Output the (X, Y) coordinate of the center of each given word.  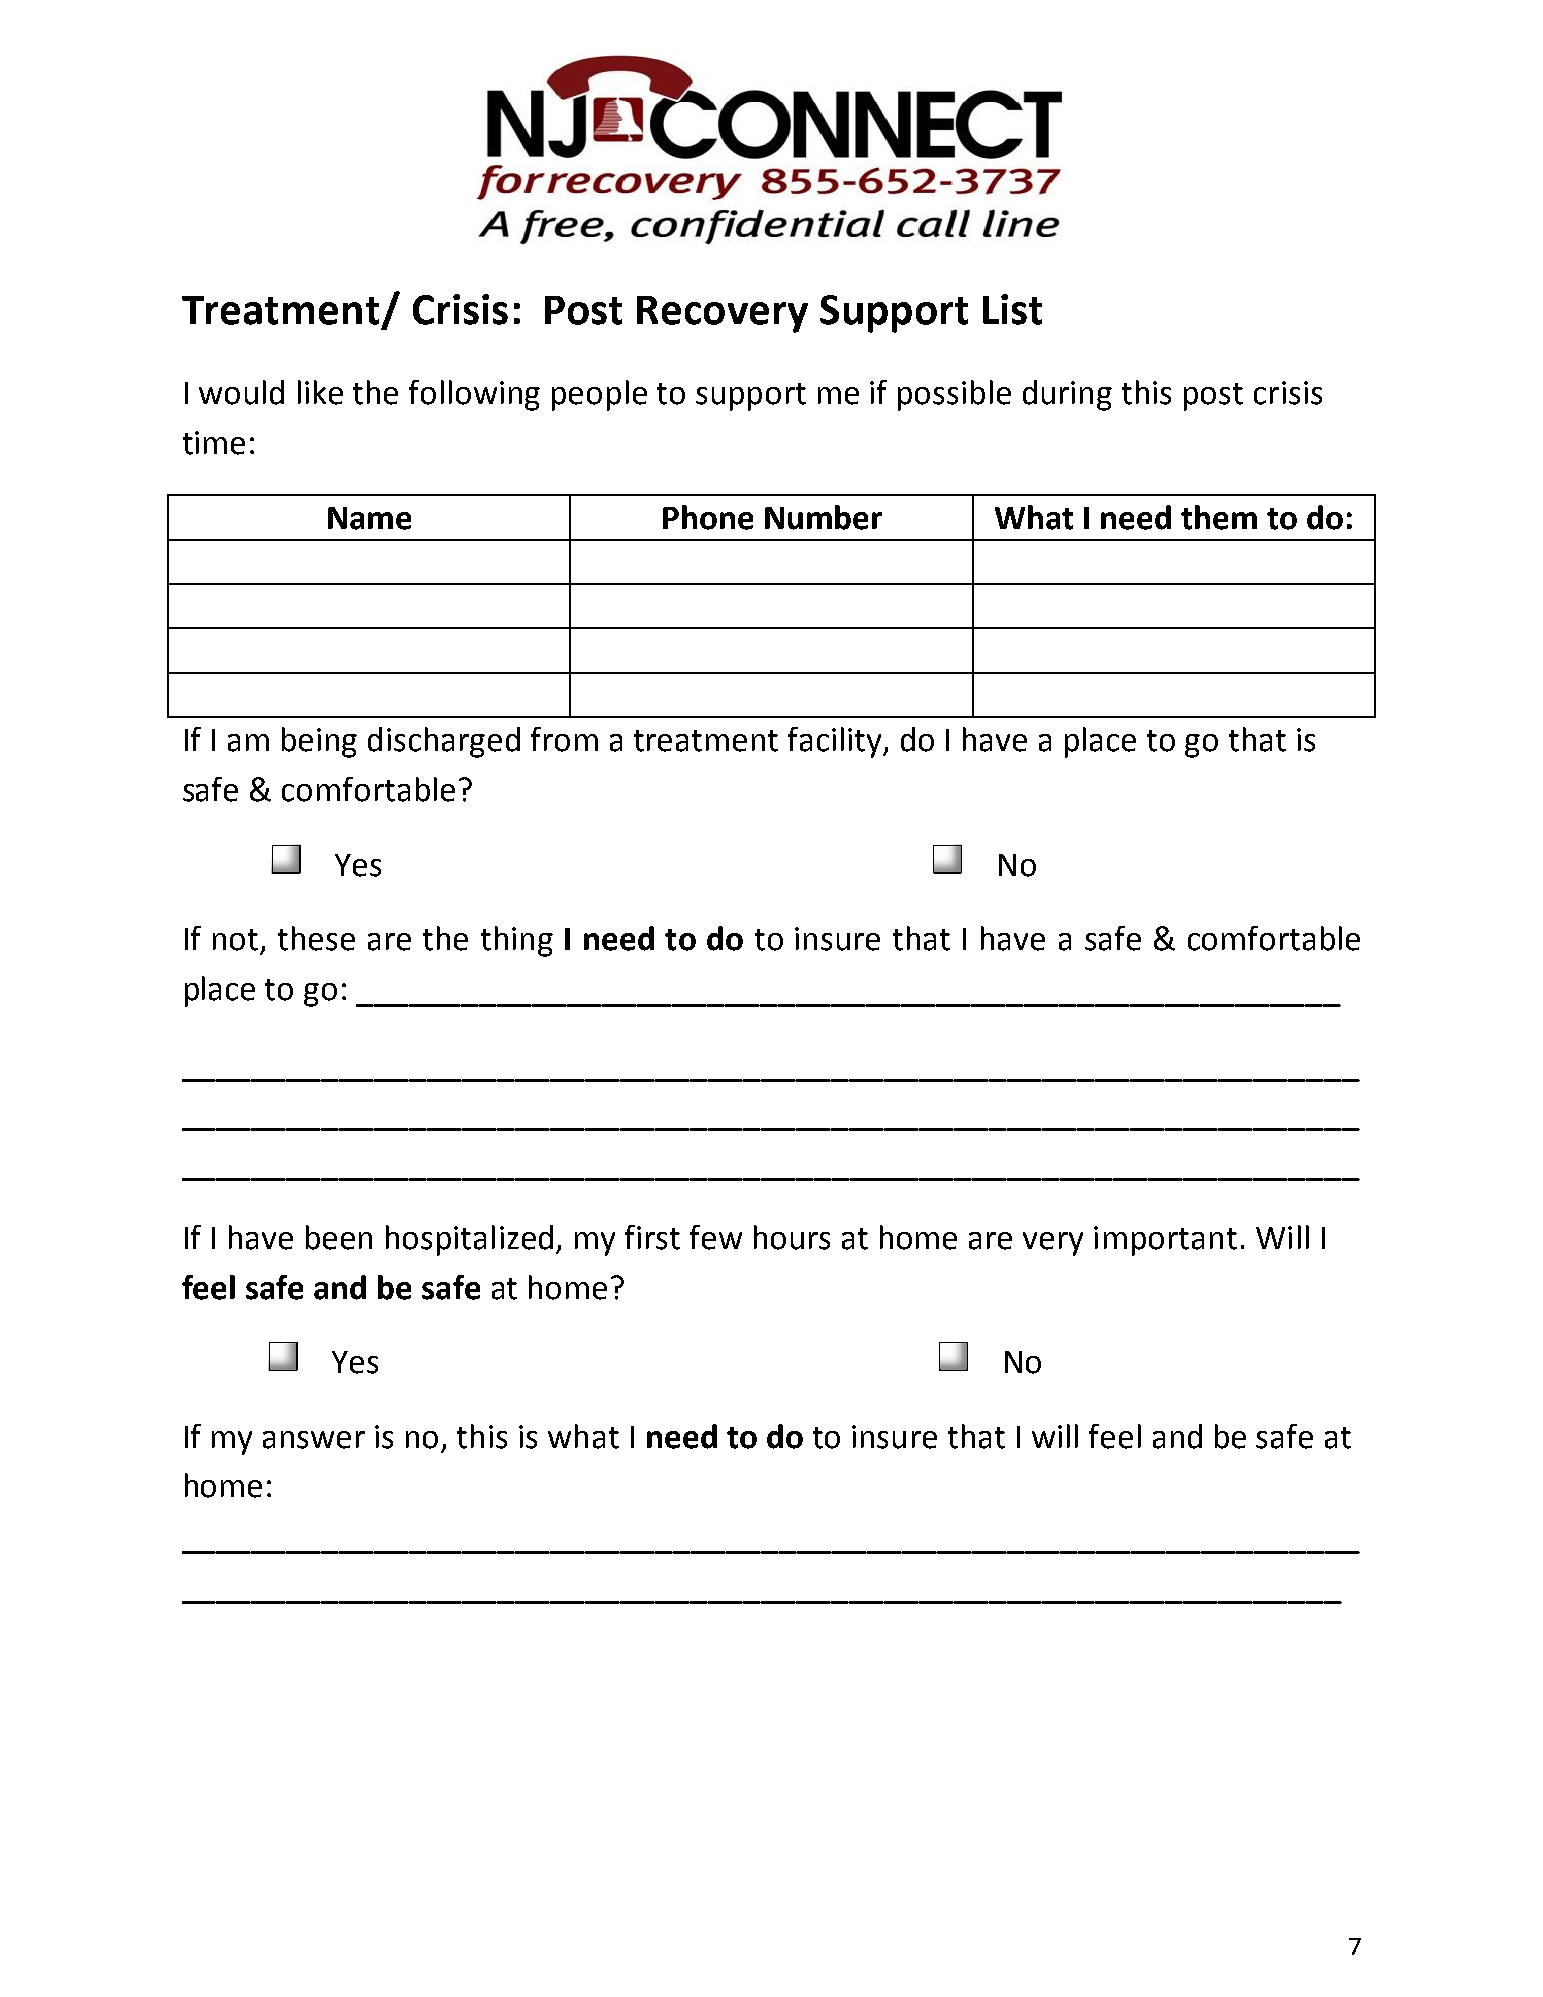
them (1219, 517)
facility (836, 742)
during (1067, 395)
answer (314, 1440)
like (320, 392)
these (316, 938)
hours (792, 1237)
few (716, 1237)
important (1165, 1241)
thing (517, 941)
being (319, 742)
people (599, 395)
